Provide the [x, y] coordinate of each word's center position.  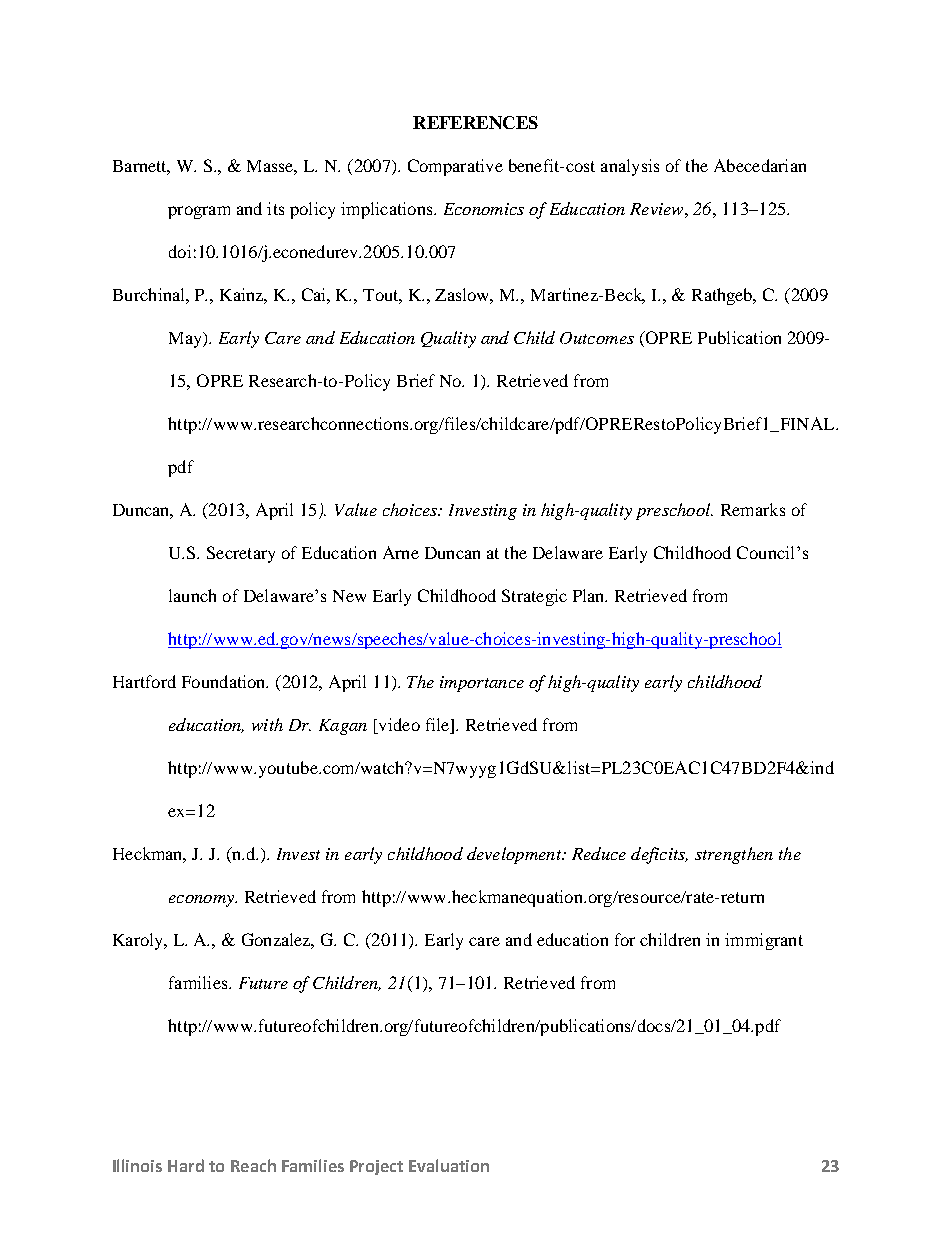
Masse [272, 167]
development [515, 855]
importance [482, 684]
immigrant [764, 941]
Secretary [241, 554]
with [267, 724]
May [186, 340]
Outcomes [597, 338]
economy [202, 901]
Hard [186, 1165]
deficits [659, 855]
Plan [590, 595]
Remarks [753, 509]
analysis [630, 167]
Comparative [455, 167]
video [398, 724]
